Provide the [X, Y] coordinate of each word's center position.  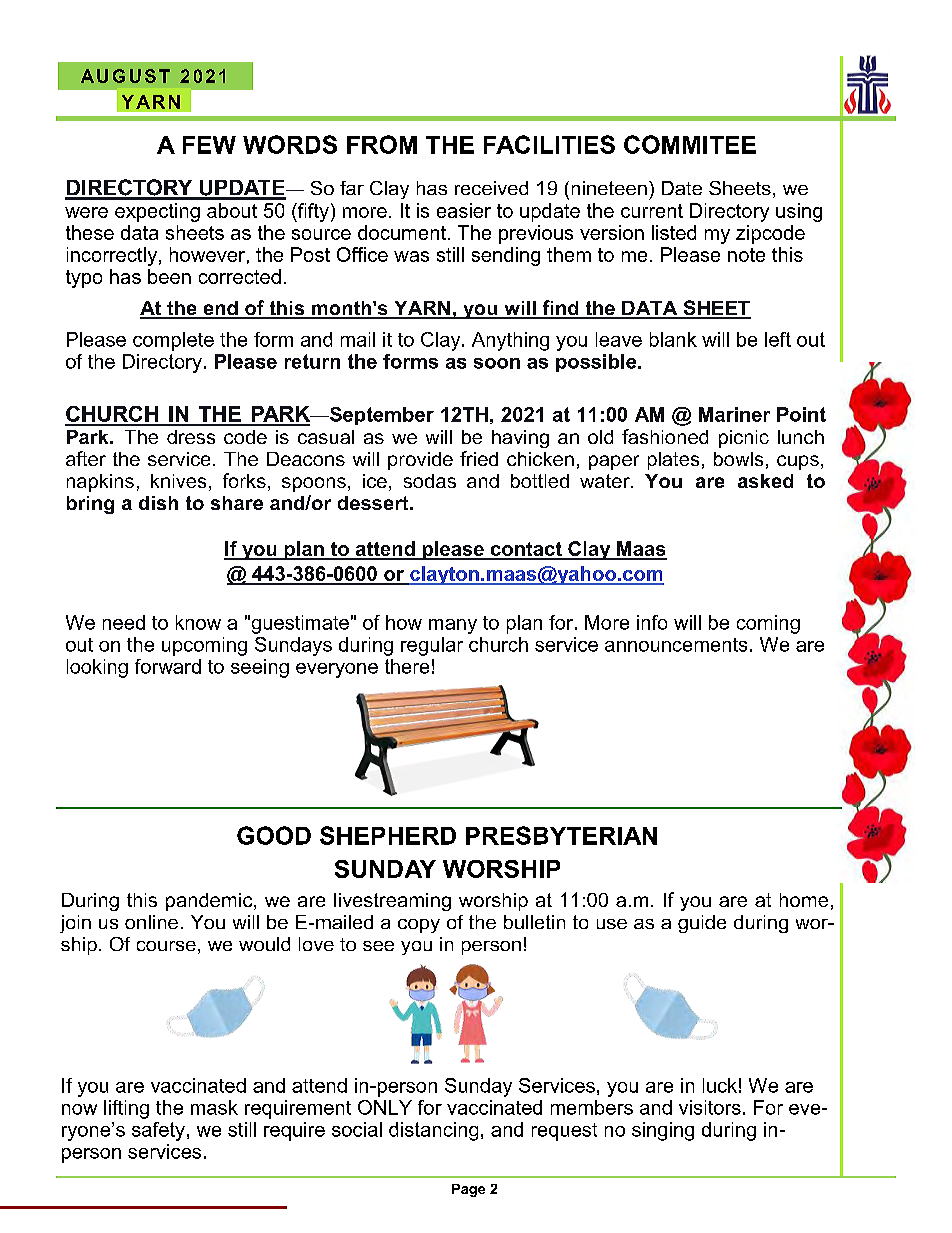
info [652, 622]
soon [497, 363]
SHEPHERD [388, 835]
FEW [209, 145]
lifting [126, 1109]
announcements [676, 645]
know [198, 622]
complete [173, 341]
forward [168, 666]
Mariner [734, 414]
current [652, 211]
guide [702, 924]
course [166, 946]
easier [464, 210]
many [453, 626]
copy [419, 926]
